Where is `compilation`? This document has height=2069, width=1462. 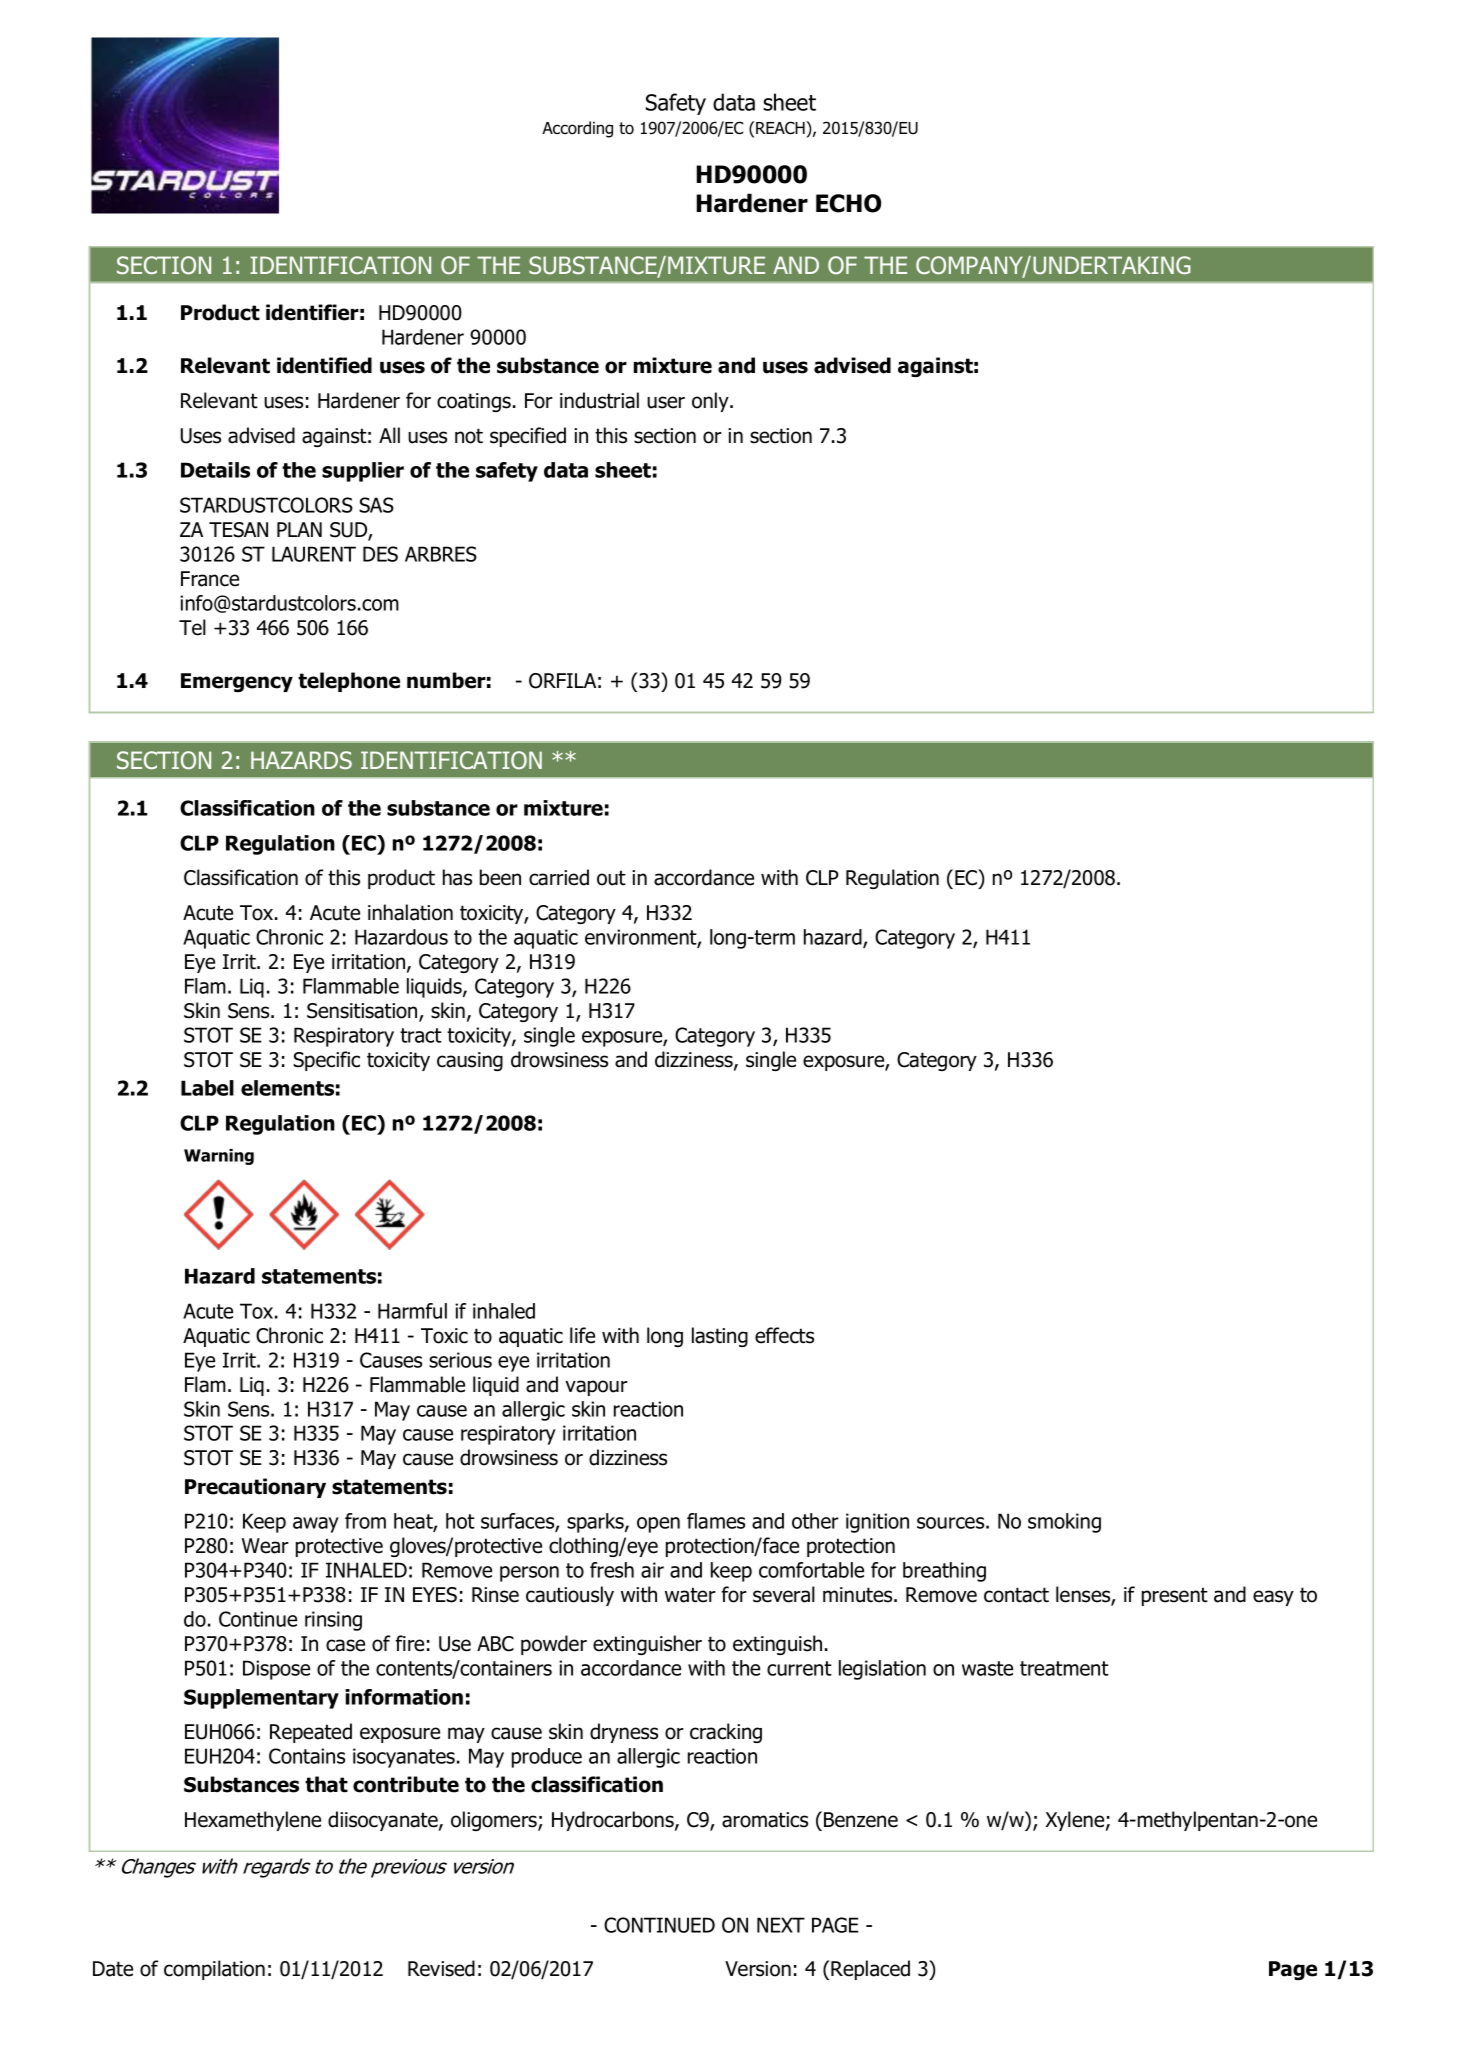
compilation is located at coordinates (214, 1970).
